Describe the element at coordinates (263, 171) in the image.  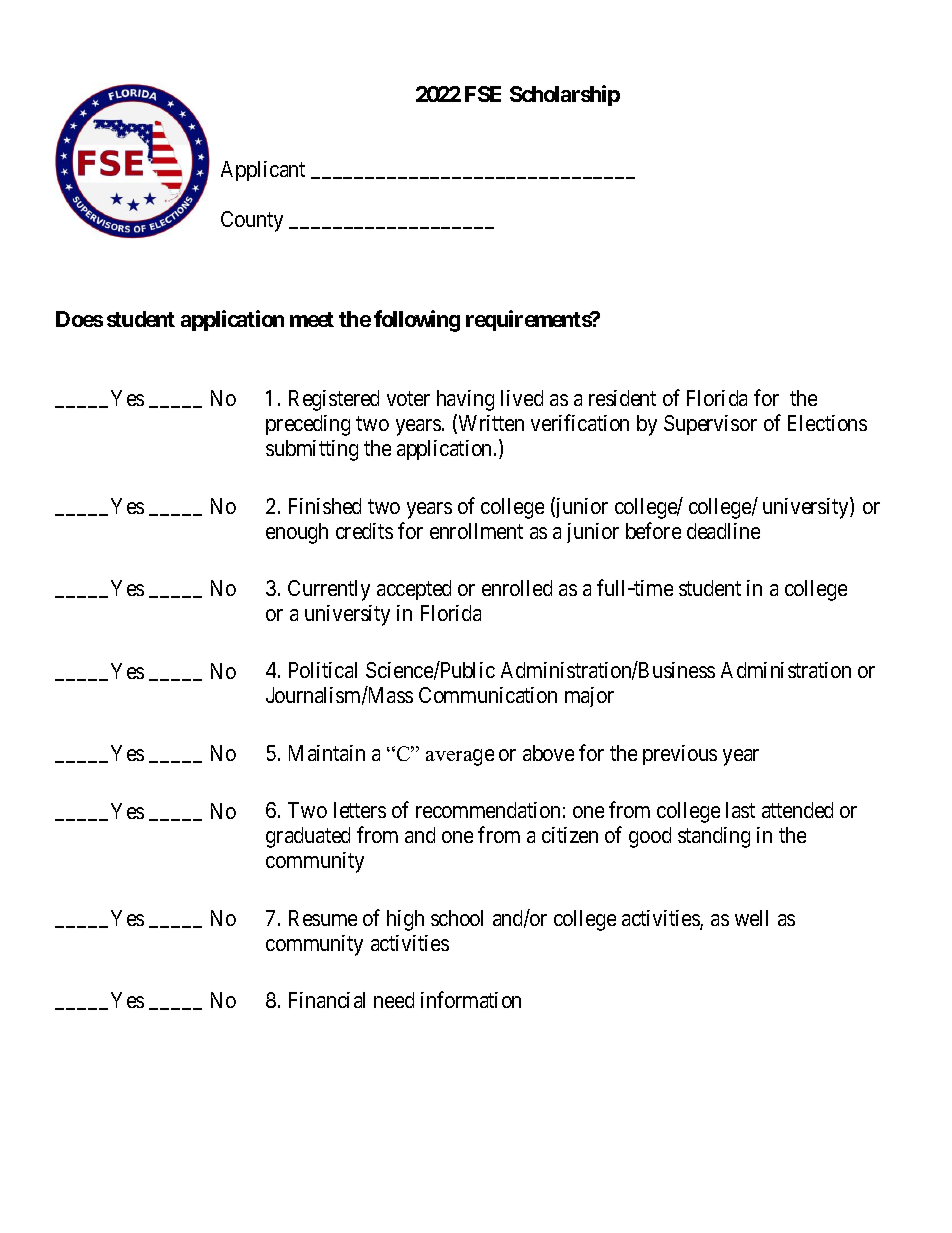
I see `Applicant` at that location.
